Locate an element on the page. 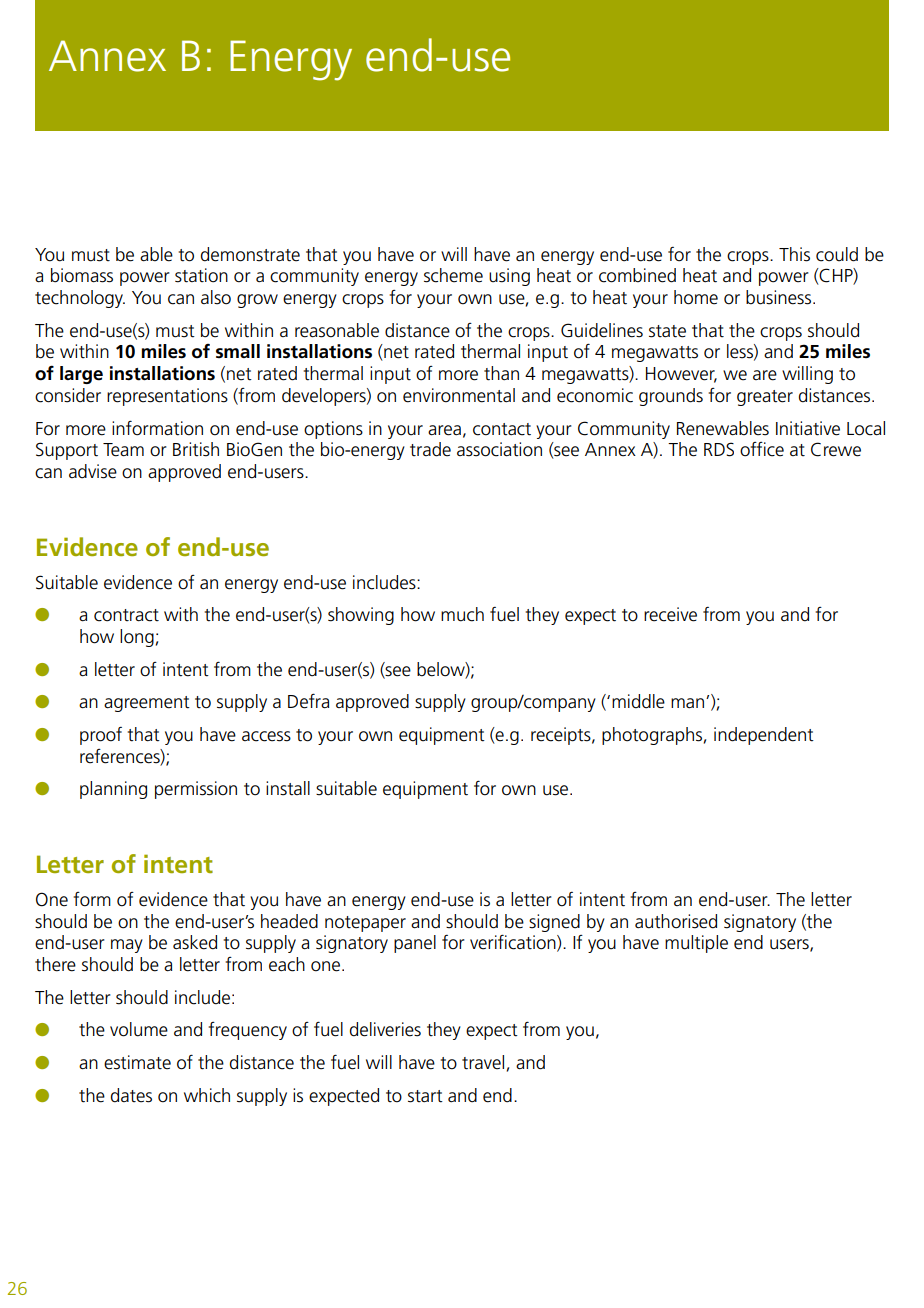 Image resolution: width=924 pixels, height=1308 pixels. scheme is located at coordinates (453, 275).
